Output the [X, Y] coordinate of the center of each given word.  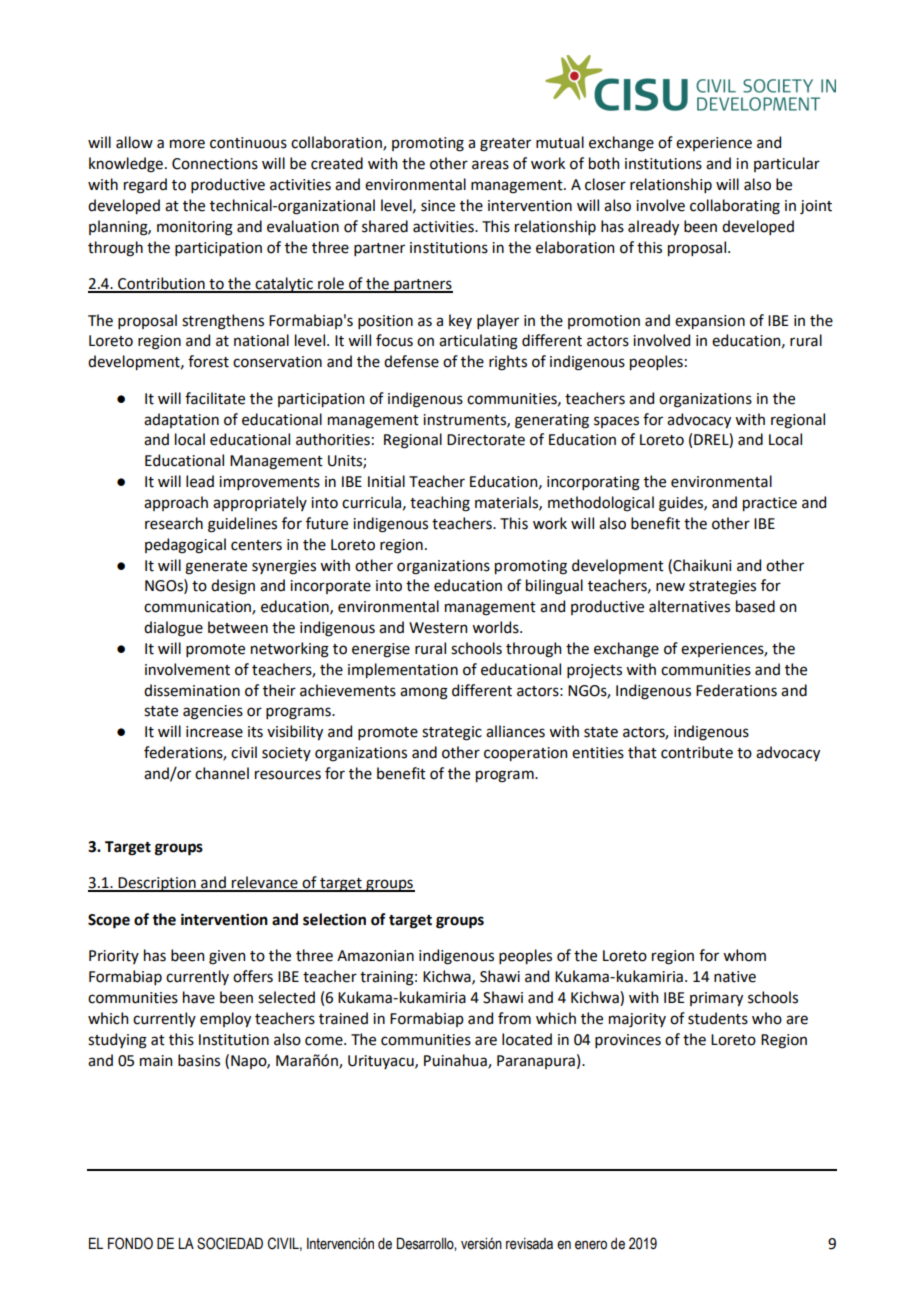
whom [744, 955]
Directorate [486, 440]
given [227, 957]
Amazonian [375, 956]
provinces [628, 1041]
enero [591, 1245]
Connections [215, 164]
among [424, 693]
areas [490, 165]
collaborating [735, 207]
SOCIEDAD [230, 1243]
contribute [697, 752]
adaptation [181, 420]
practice [770, 504]
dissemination [192, 690]
